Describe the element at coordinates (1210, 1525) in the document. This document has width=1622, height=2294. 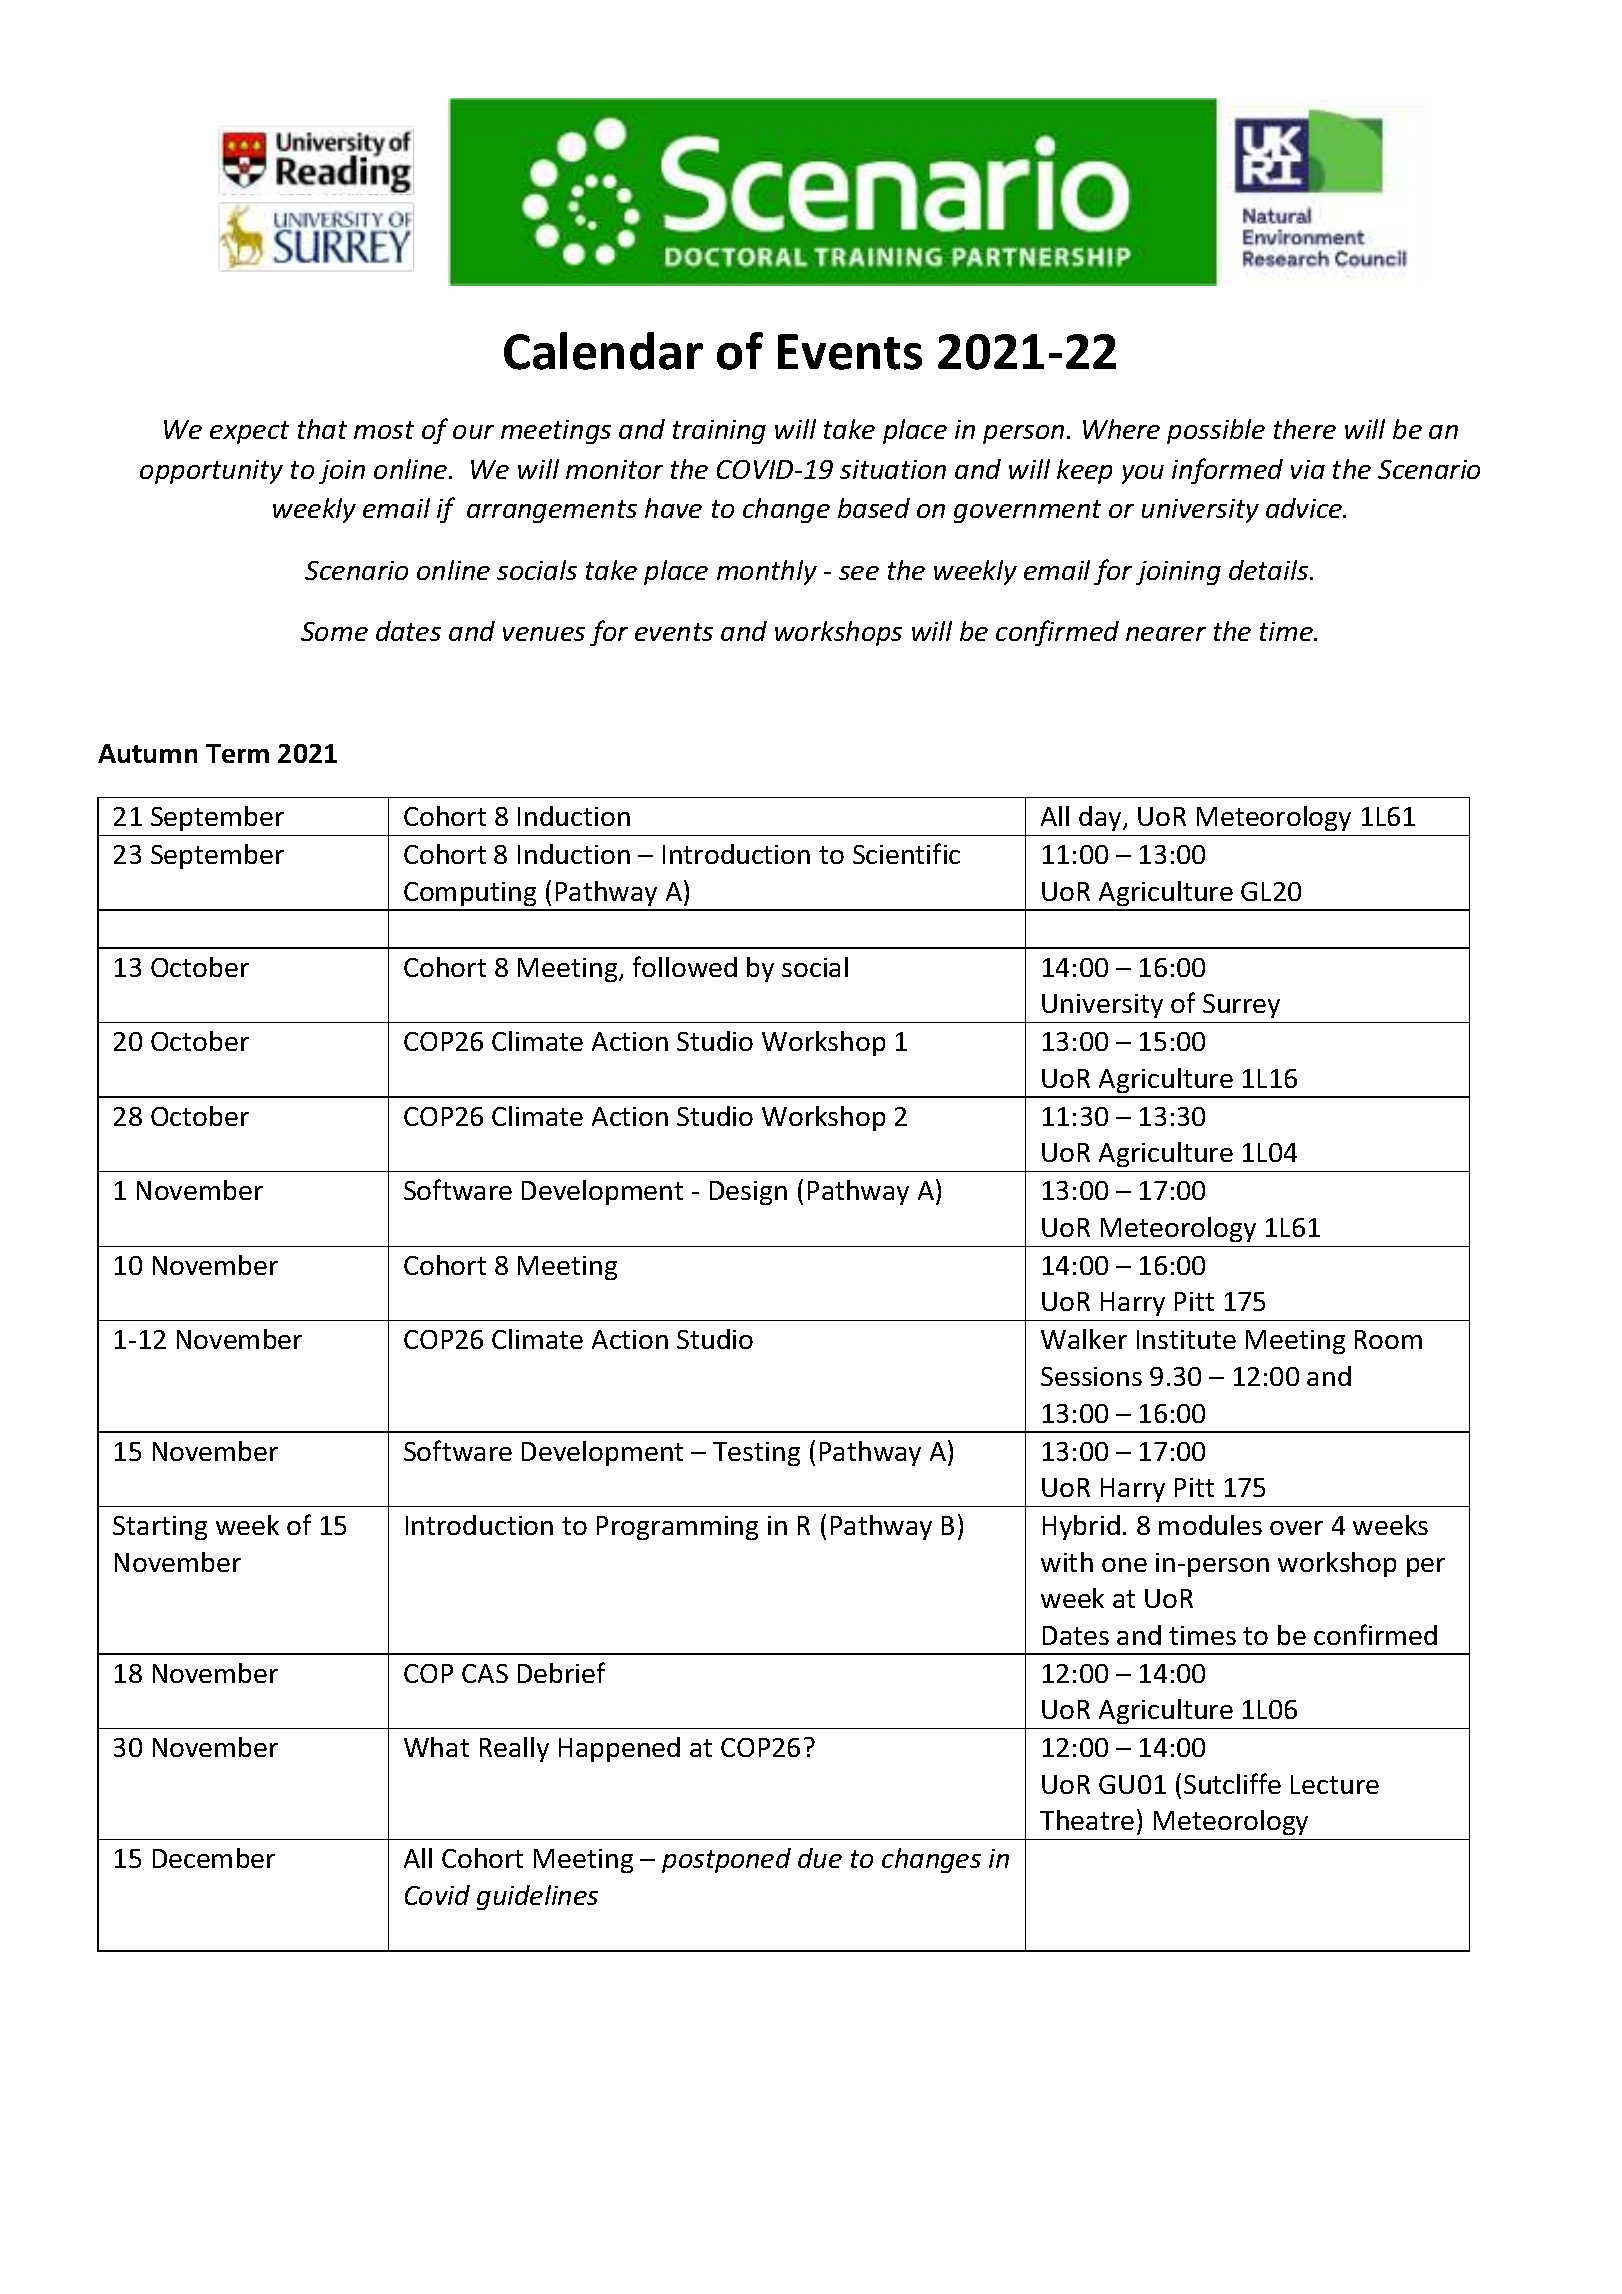
I see `modules` at that location.
